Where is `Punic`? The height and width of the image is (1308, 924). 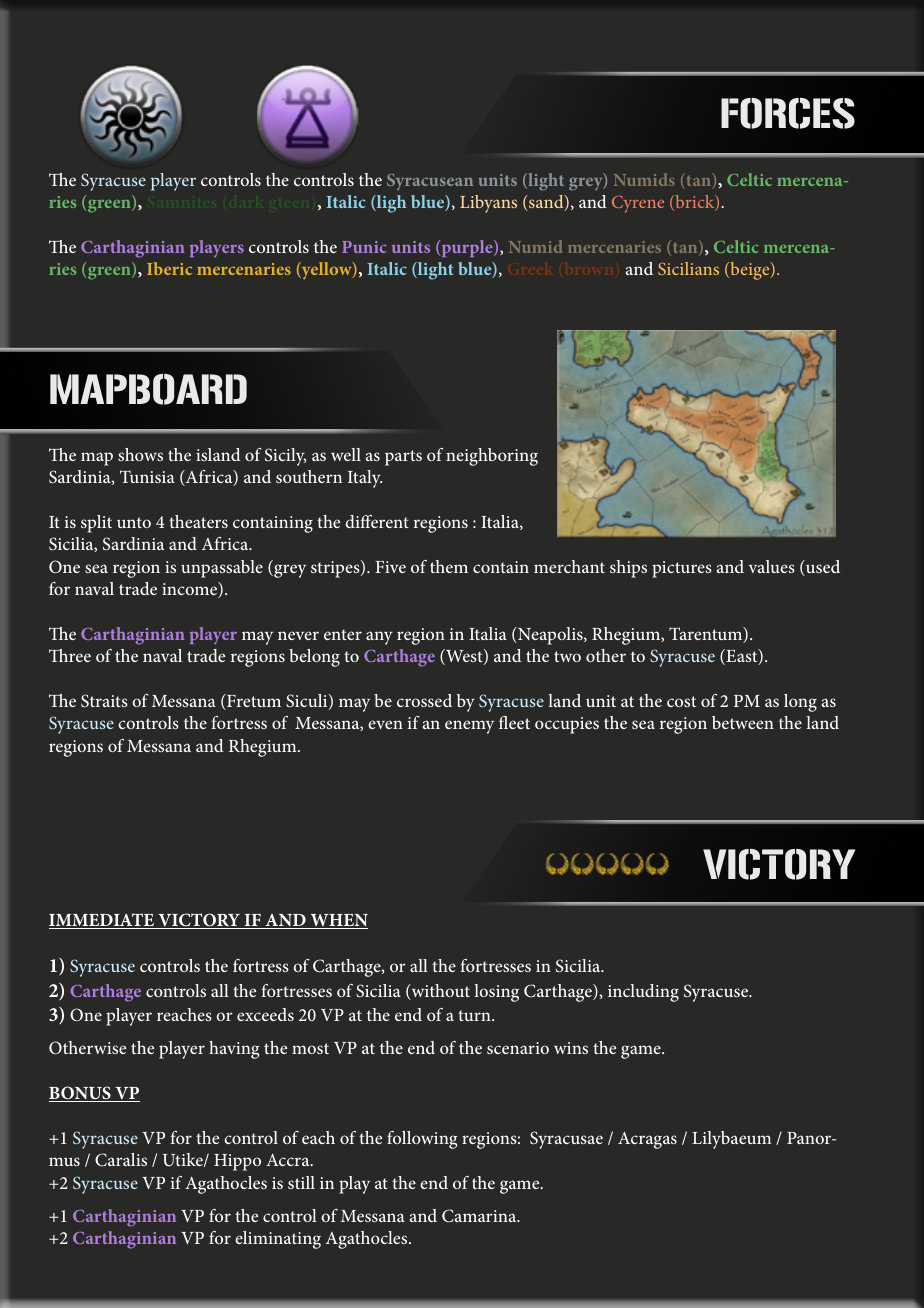
Punic is located at coordinates (364, 247).
